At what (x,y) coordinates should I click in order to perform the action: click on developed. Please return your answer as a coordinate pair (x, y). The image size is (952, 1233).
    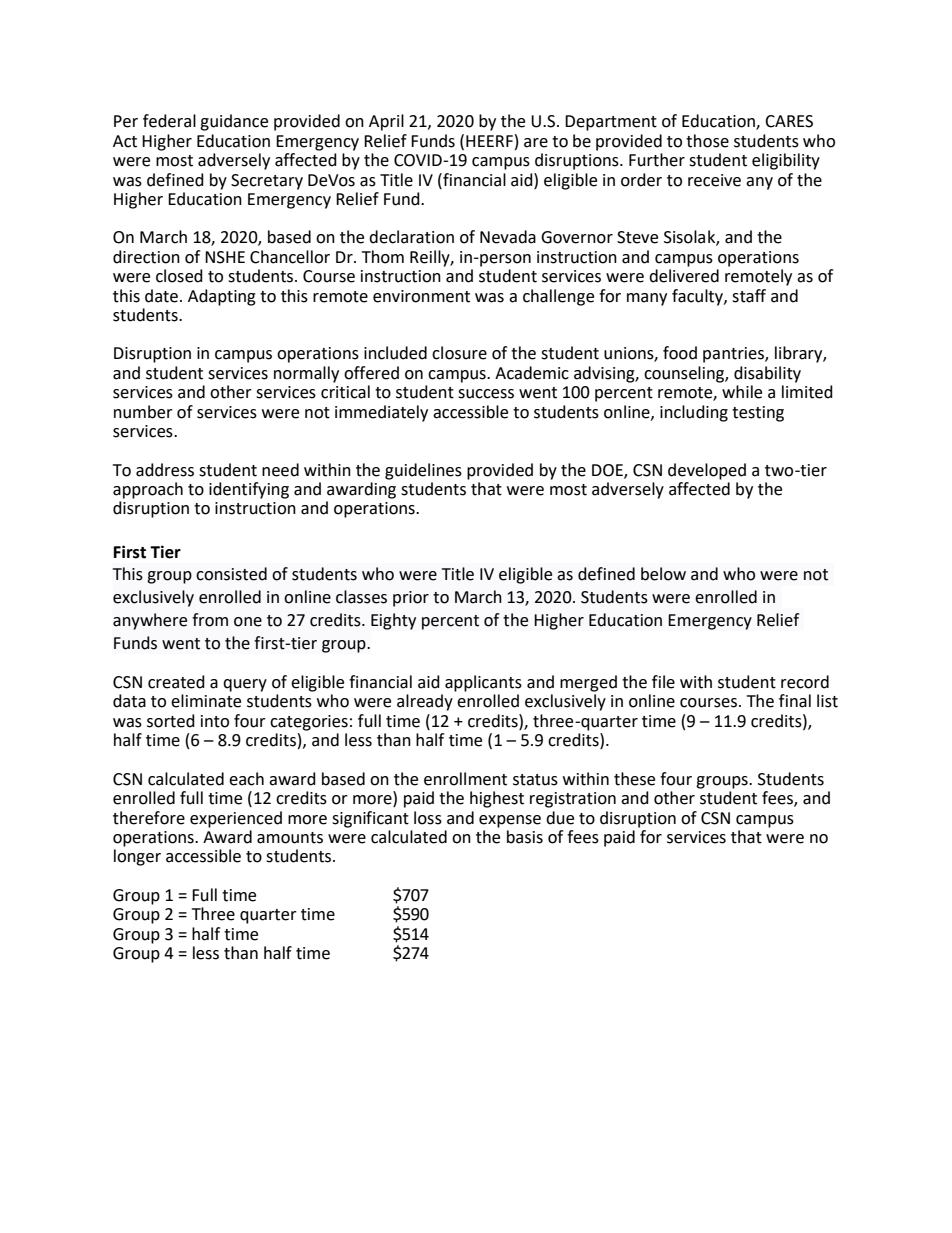
    Looking at the image, I should click on (707, 471).
